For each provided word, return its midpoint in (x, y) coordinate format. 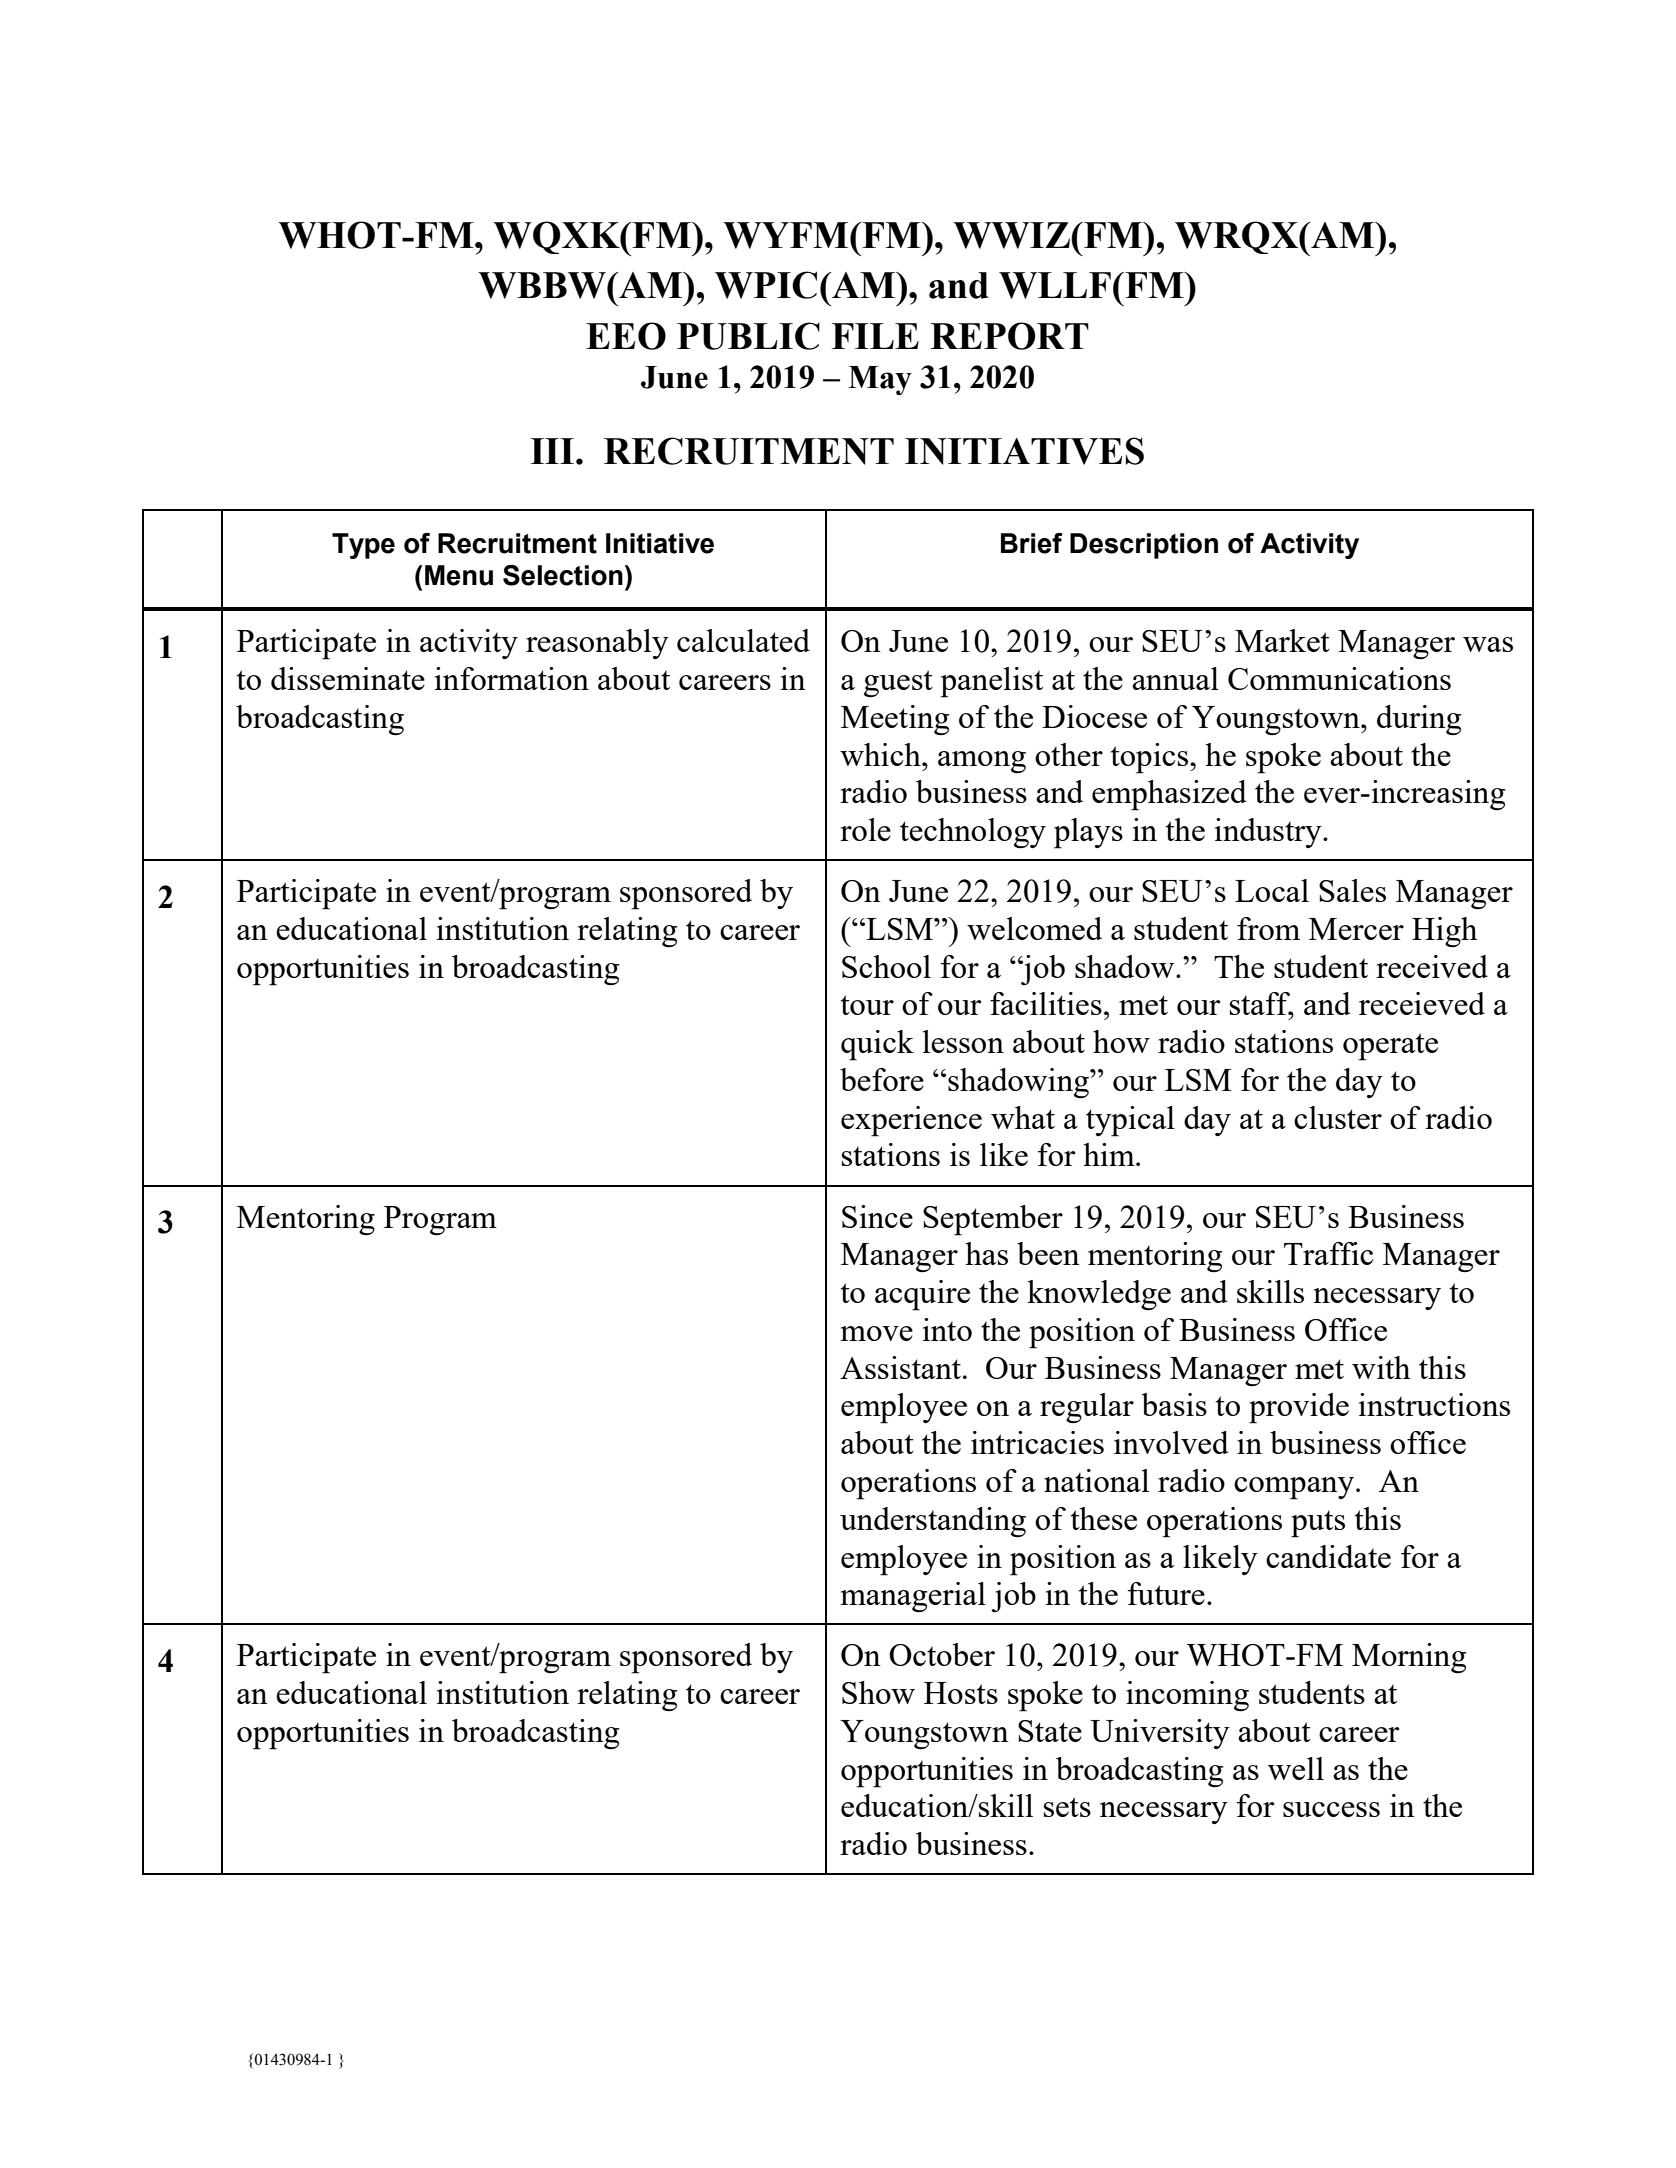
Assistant (900, 1367)
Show (878, 1692)
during (1419, 720)
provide (1299, 1408)
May (880, 380)
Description (1144, 546)
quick (877, 1045)
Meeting (895, 720)
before (882, 1079)
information (512, 678)
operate (1390, 1047)
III (552, 451)
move (877, 1333)
